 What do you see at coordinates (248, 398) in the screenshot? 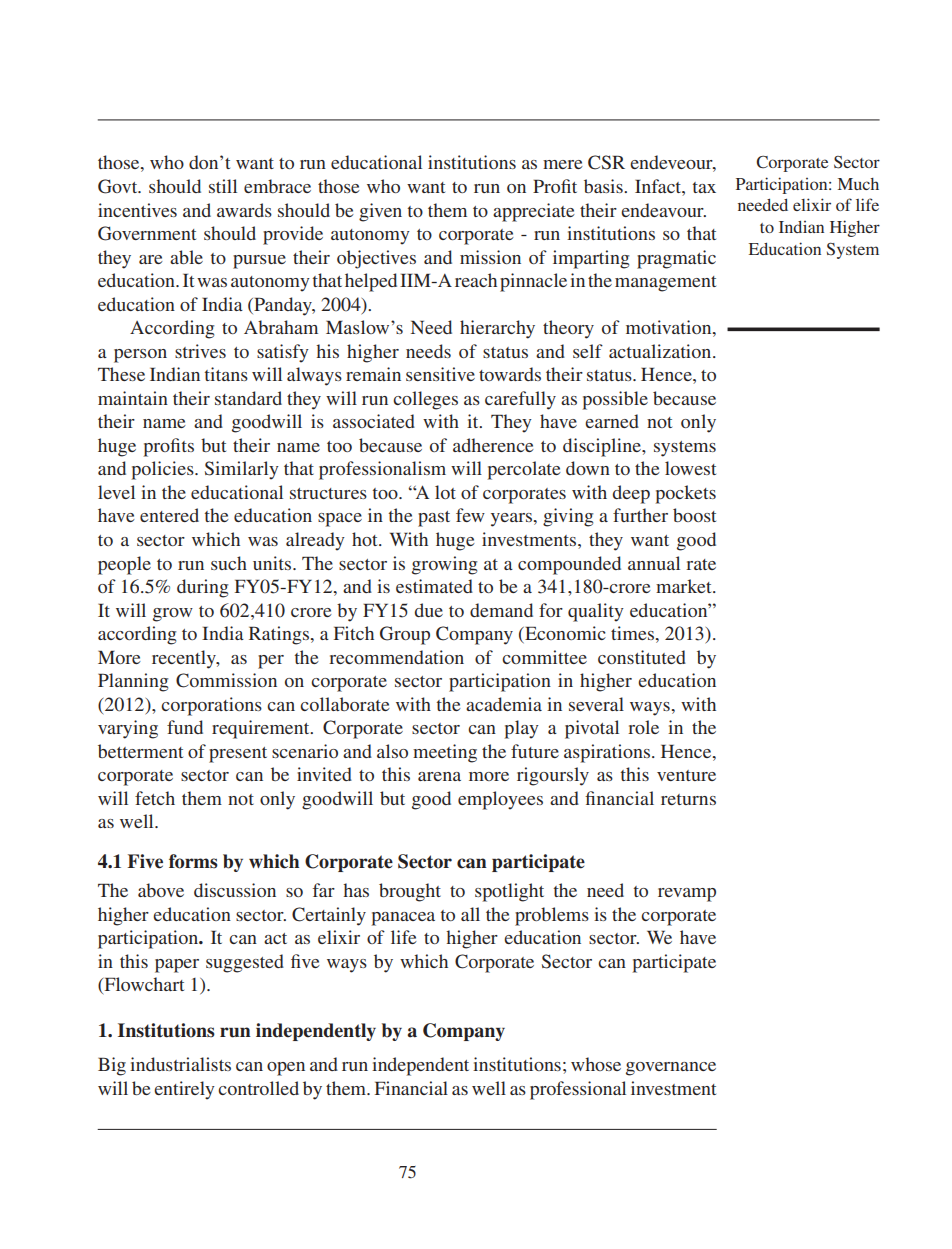
I see `standard` at bounding box center [248, 398].
